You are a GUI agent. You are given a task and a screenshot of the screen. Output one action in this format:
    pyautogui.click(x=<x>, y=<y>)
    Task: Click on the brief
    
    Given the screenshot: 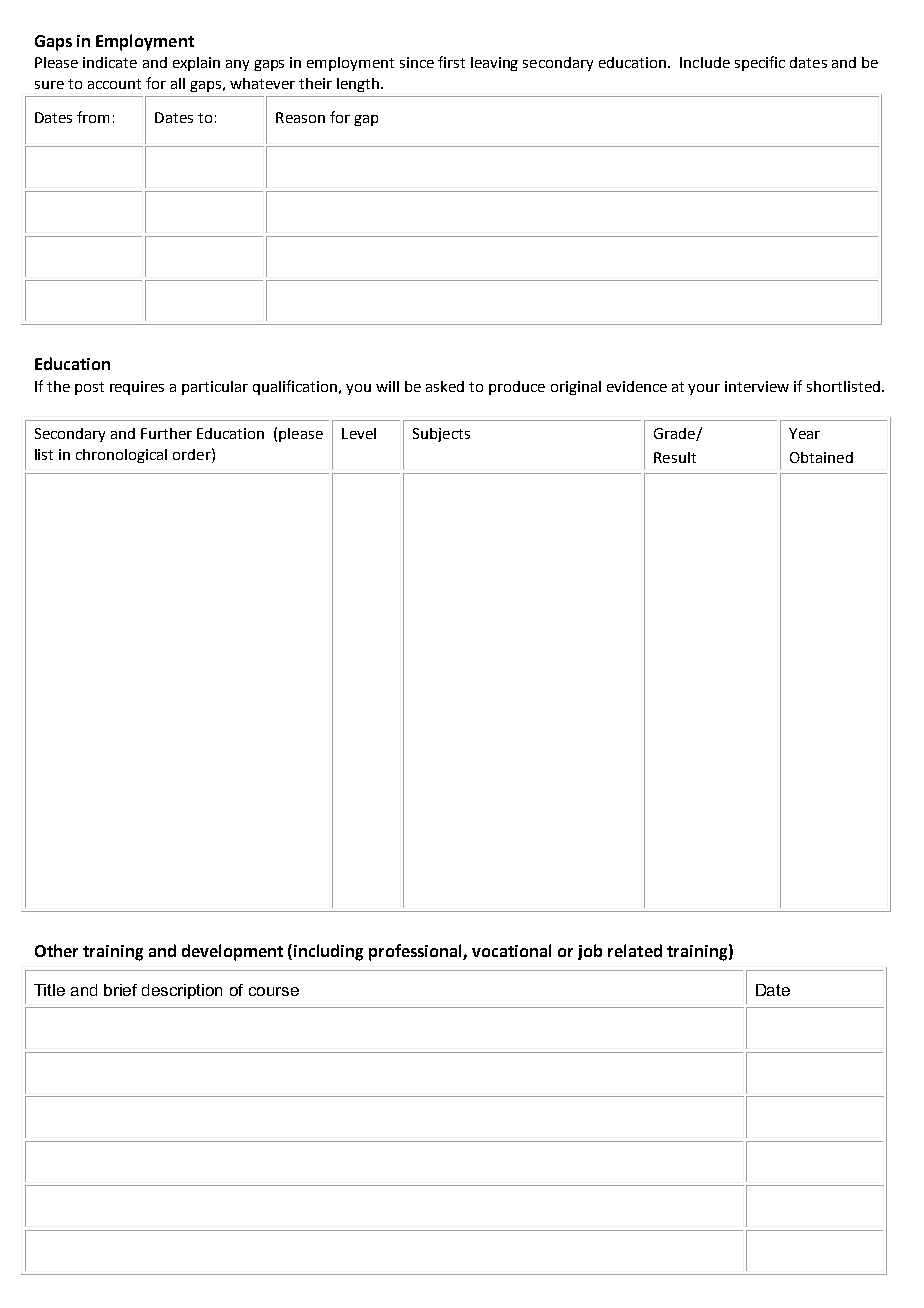 What is the action you would take?
    pyautogui.click(x=120, y=990)
